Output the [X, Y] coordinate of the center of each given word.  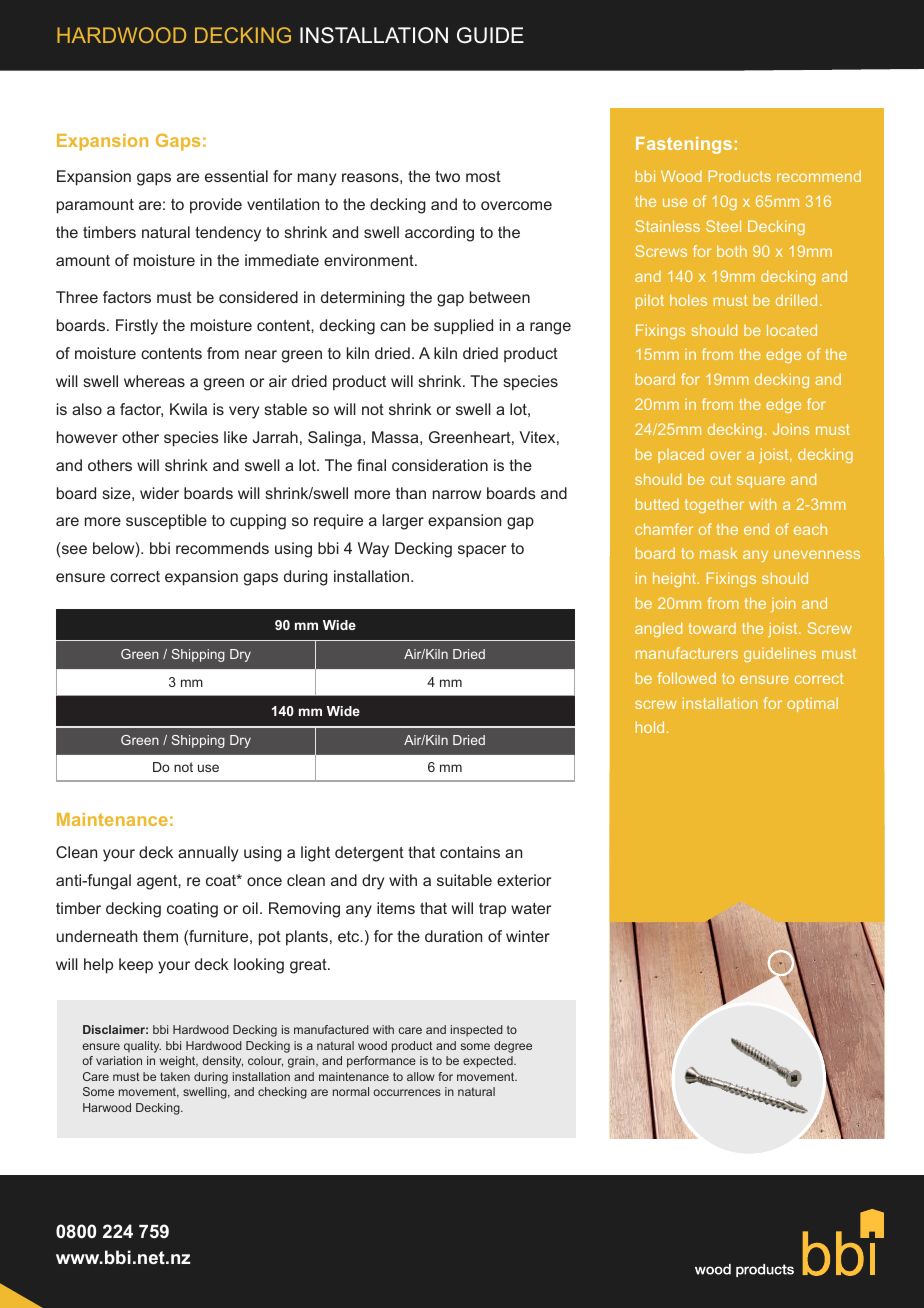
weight [179, 1062]
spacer [482, 551]
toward [712, 628]
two [447, 176]
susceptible [166, 522]
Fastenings [684, 145]
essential [236, 176]
